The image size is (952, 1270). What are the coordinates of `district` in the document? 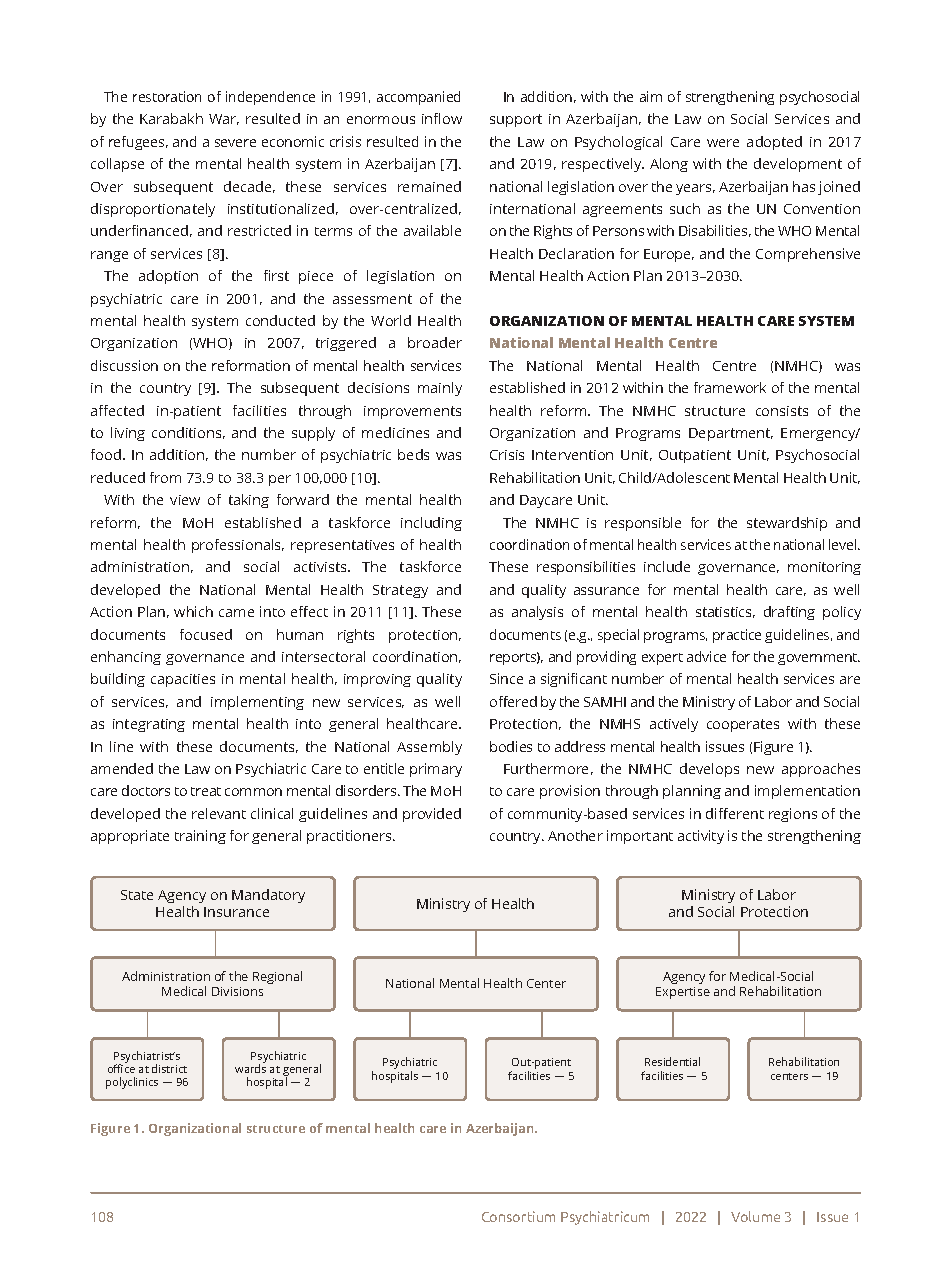 It's located at (169, 1068).
